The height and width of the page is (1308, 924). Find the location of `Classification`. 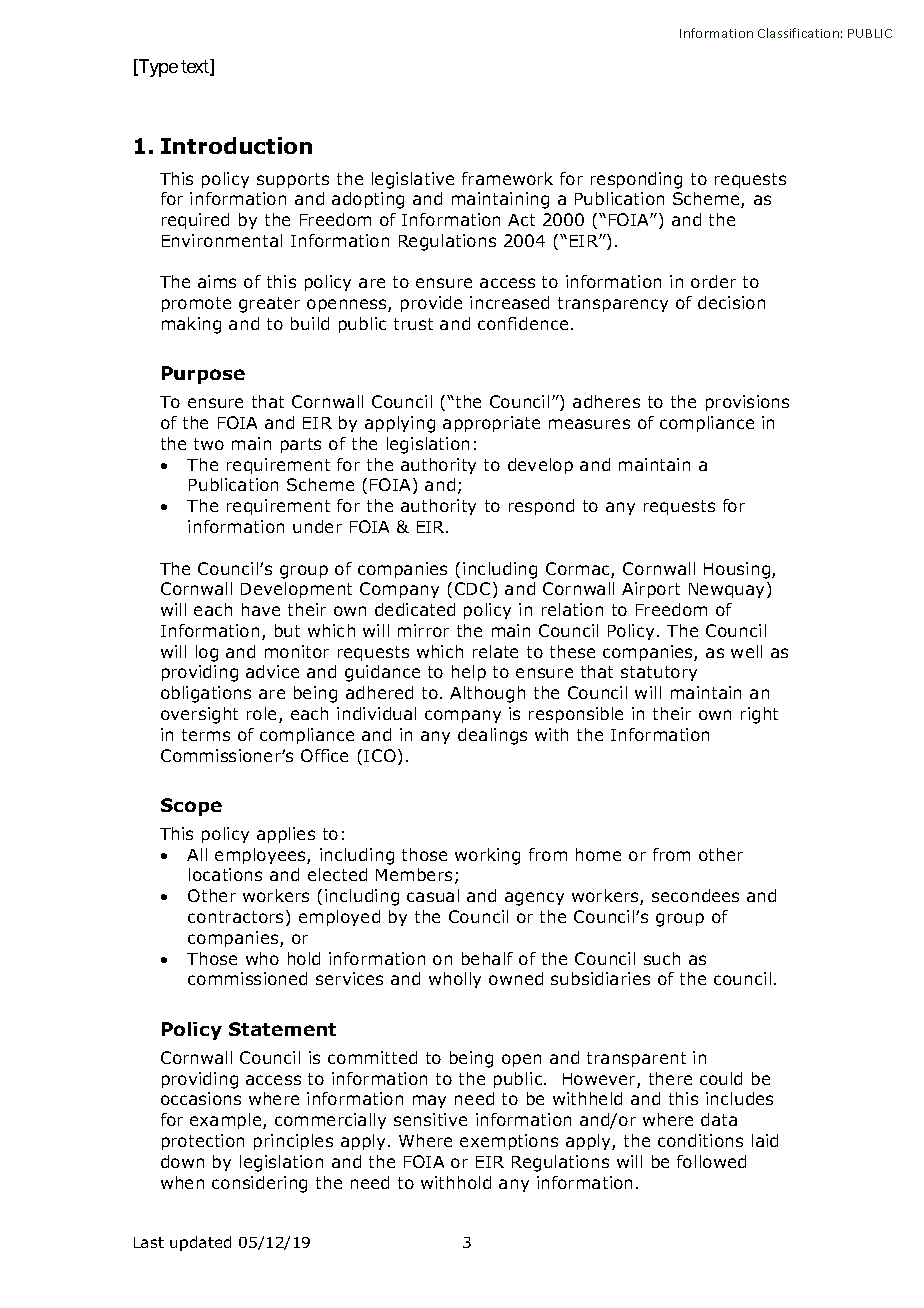

Classification is located at coordinates (798, 33).
